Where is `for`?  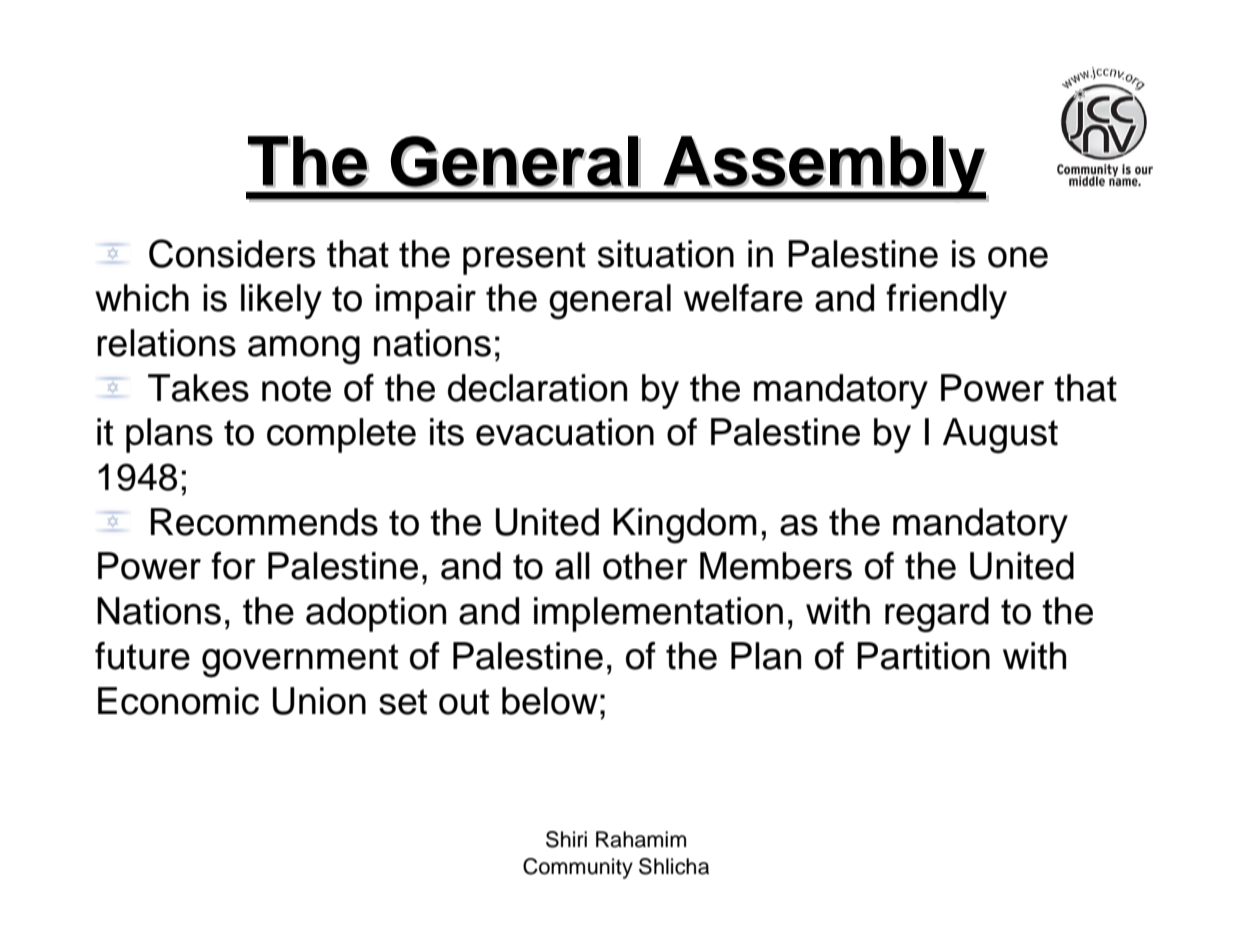
for is located at coordinates (233, 566).
